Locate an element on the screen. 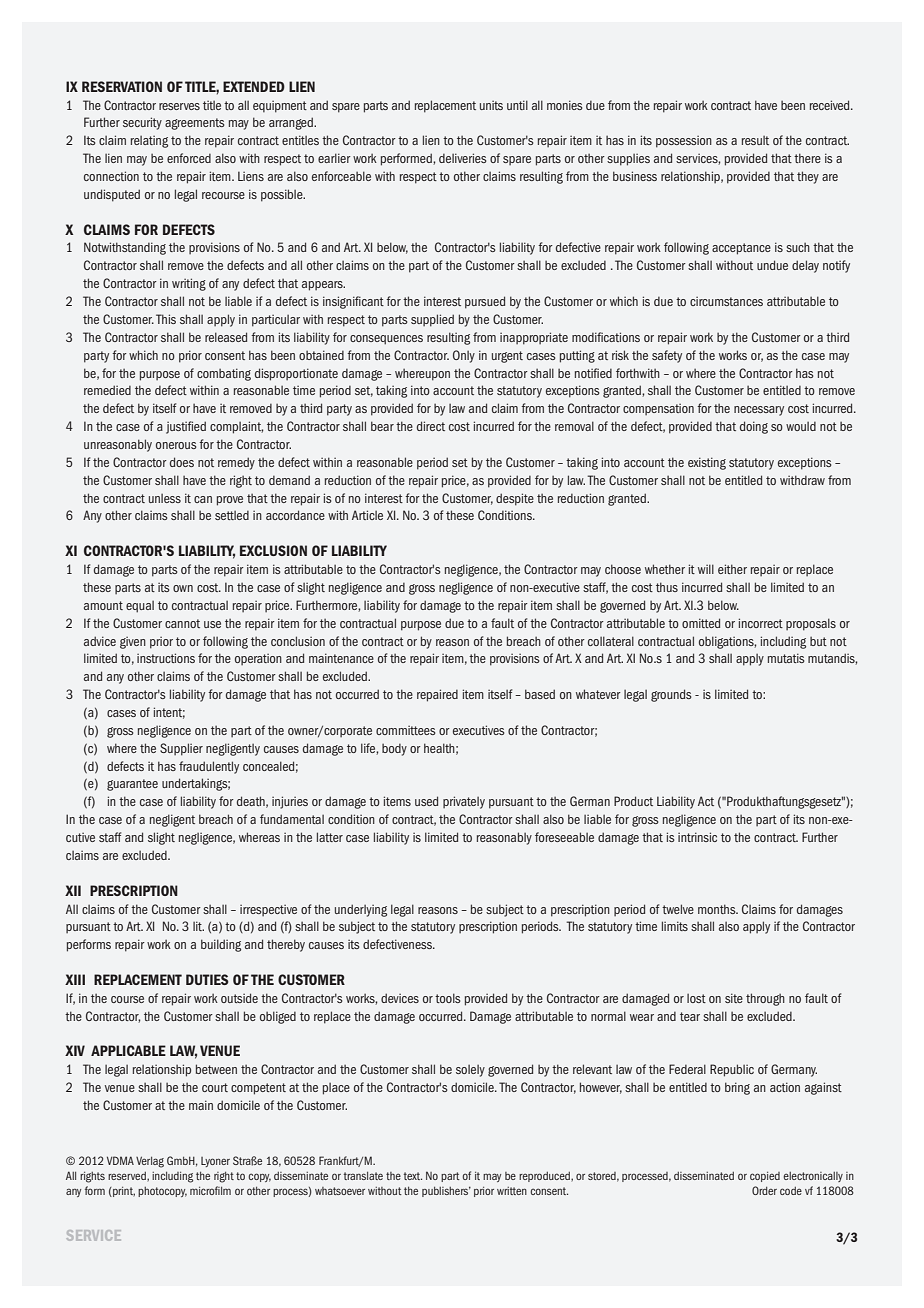 The height and width of the screenshot is (1308, 924). instructions is located at coordinates (166, 658).
